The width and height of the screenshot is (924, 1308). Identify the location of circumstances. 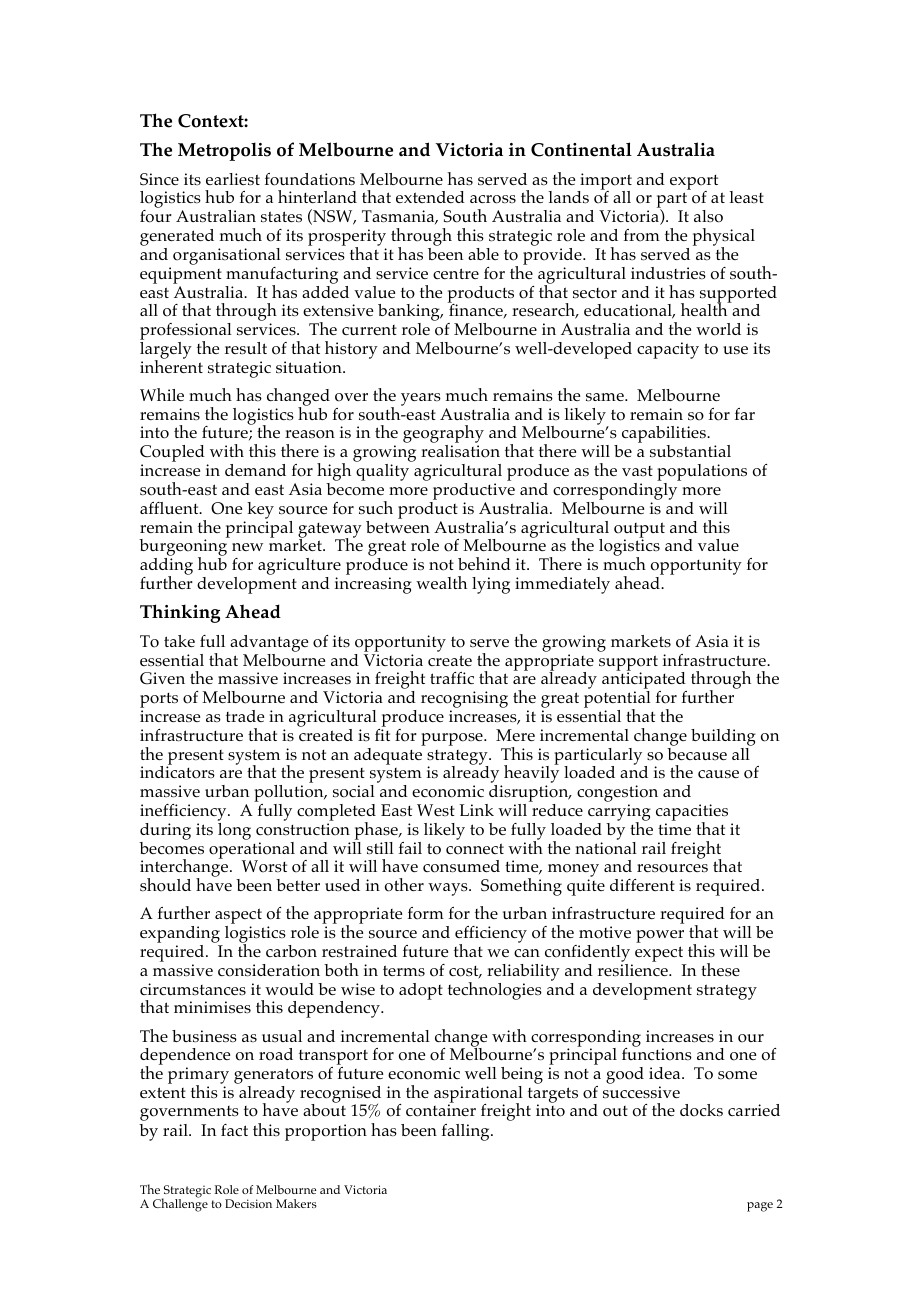
(193, 989).
